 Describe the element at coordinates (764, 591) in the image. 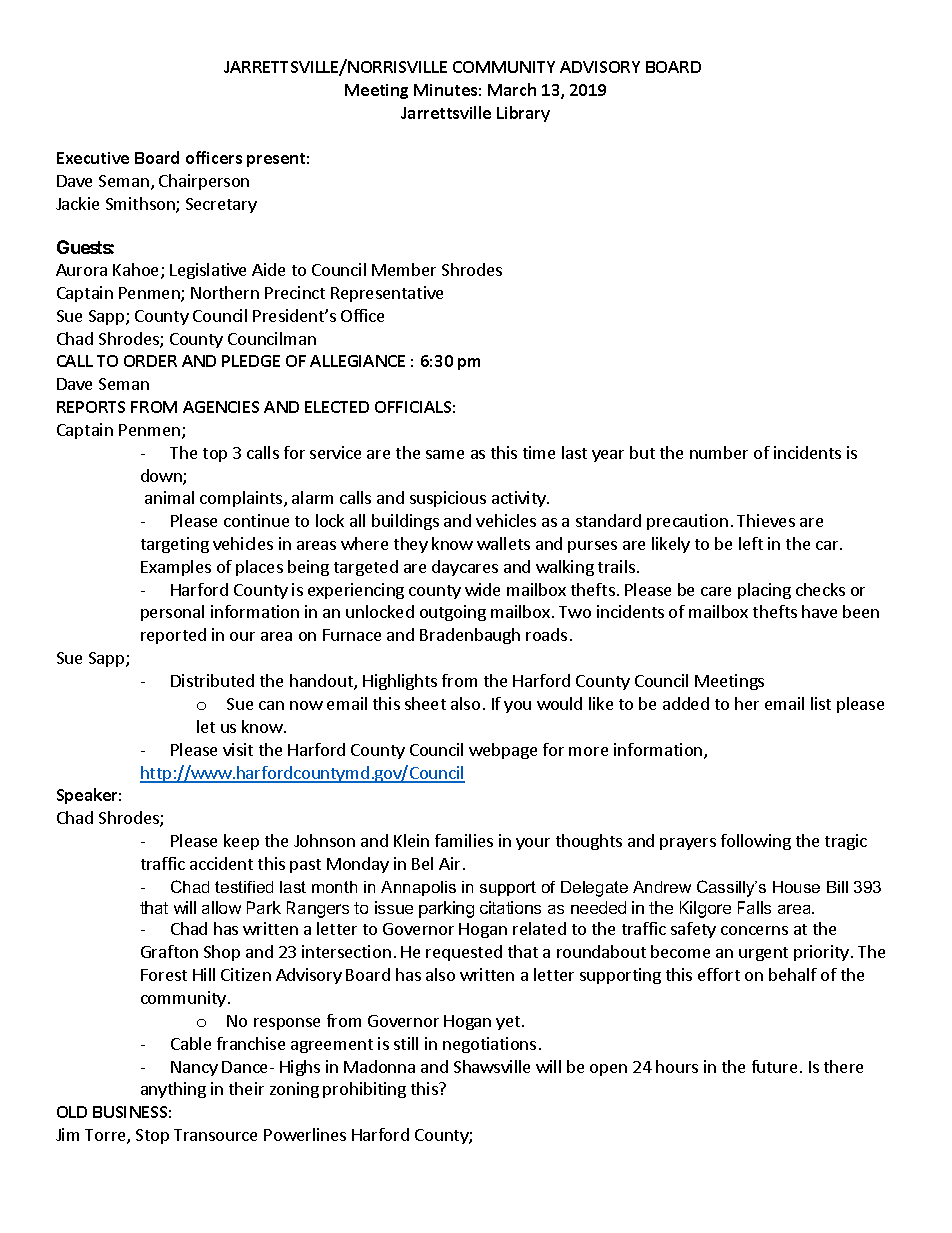

I see `placing` at that location.
